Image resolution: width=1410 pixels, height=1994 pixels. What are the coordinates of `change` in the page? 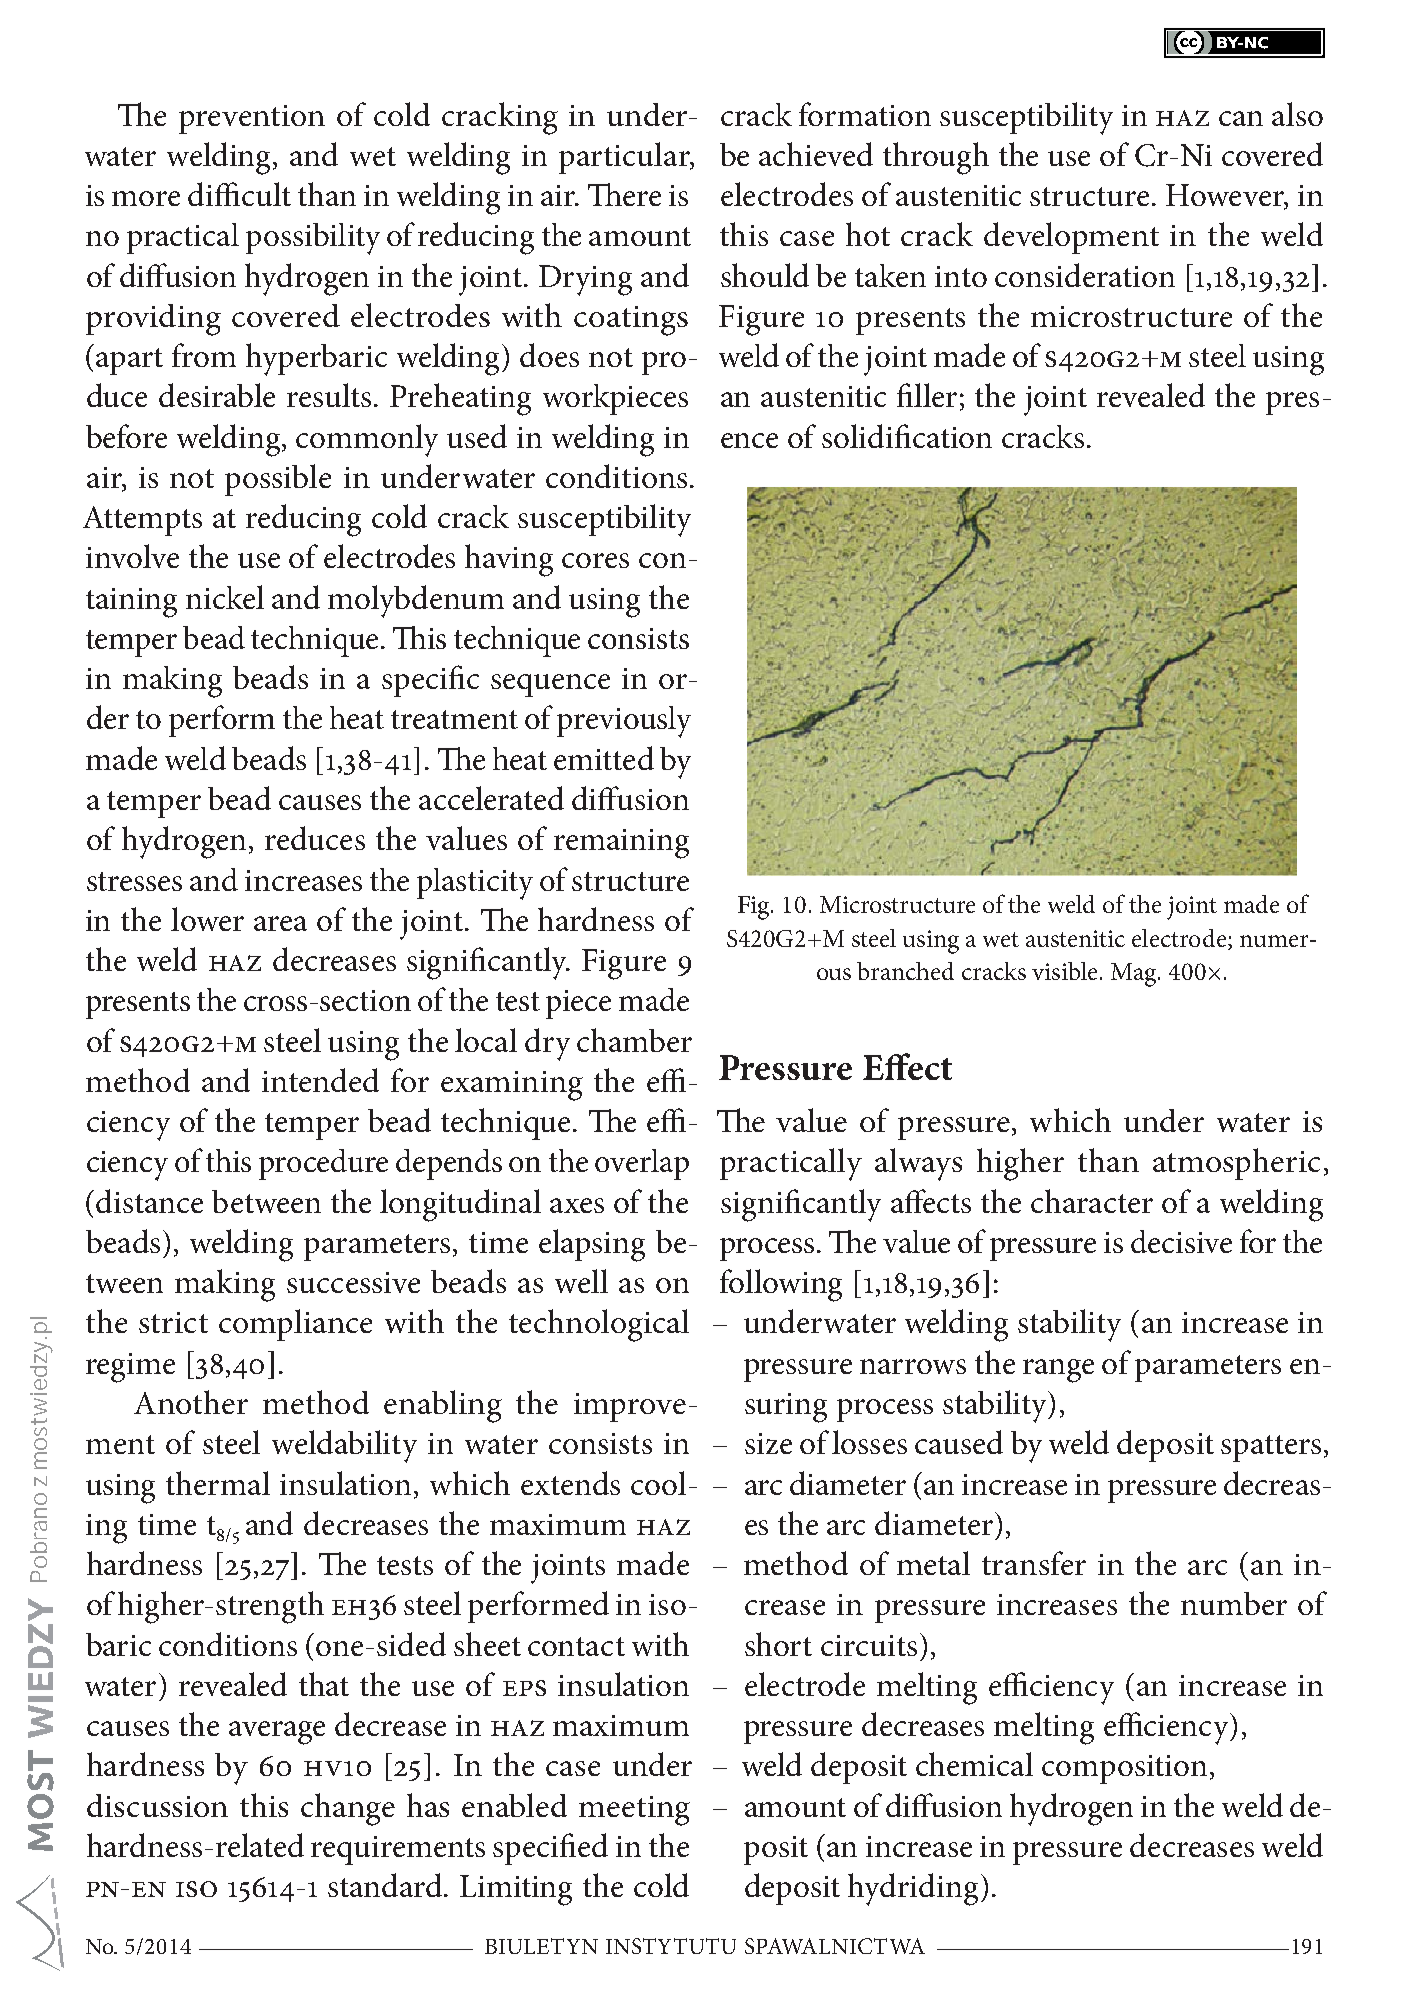 It's located at (348, 1809).
